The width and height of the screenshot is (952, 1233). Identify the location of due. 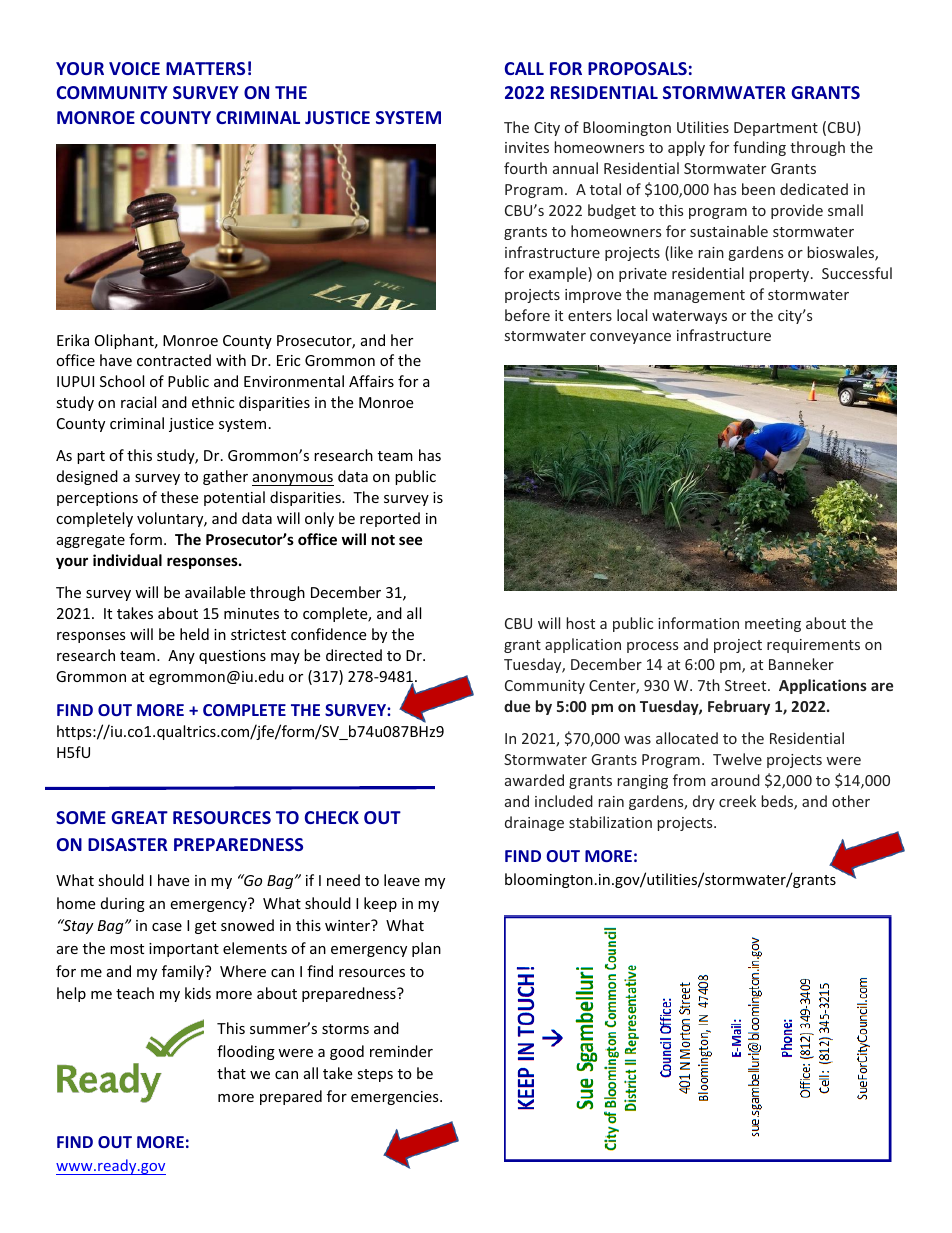
(517, 706).
